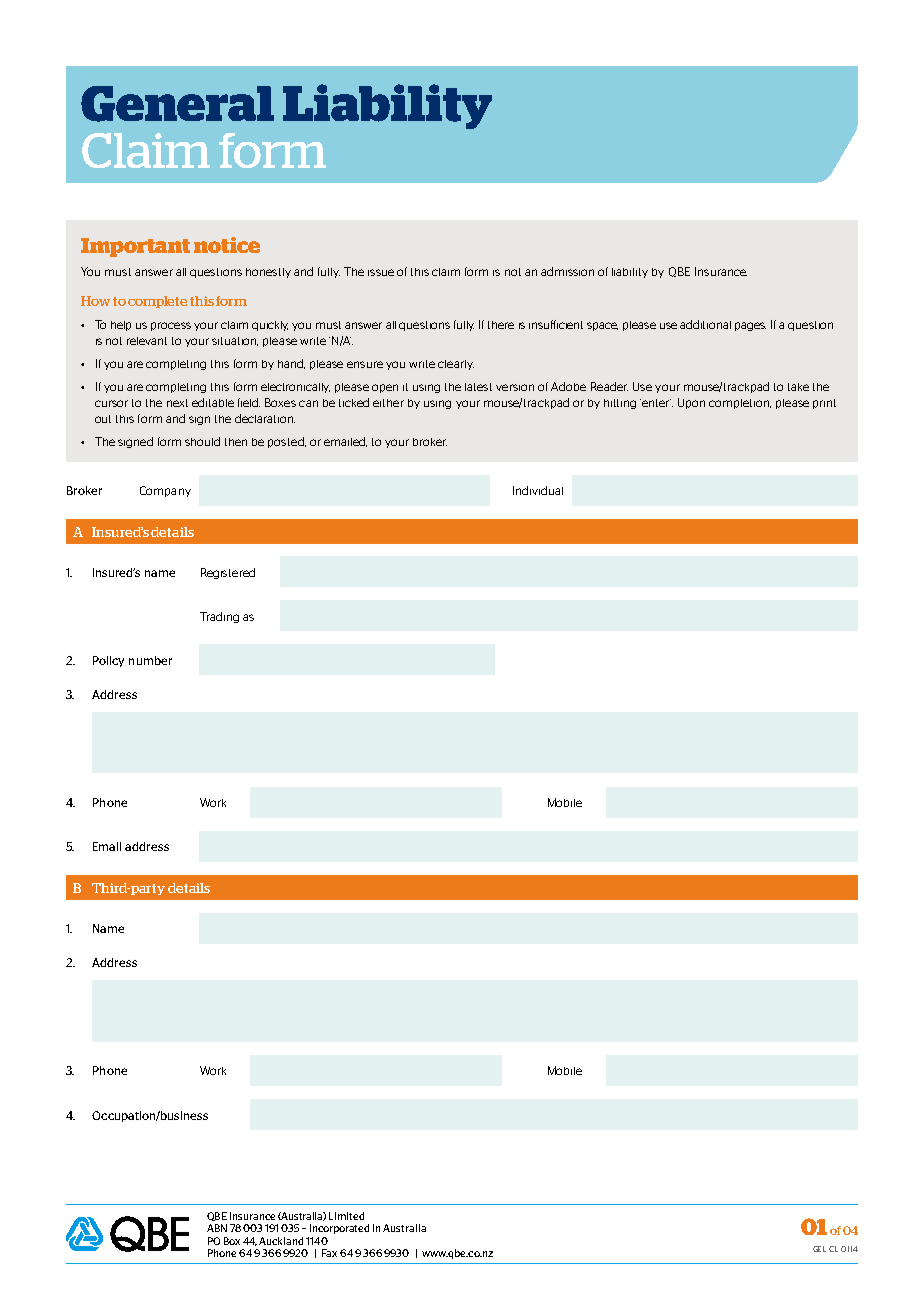 The width and height of the screenshot is (924, 1308). I want to click on GEL, so click(819, 1249).
